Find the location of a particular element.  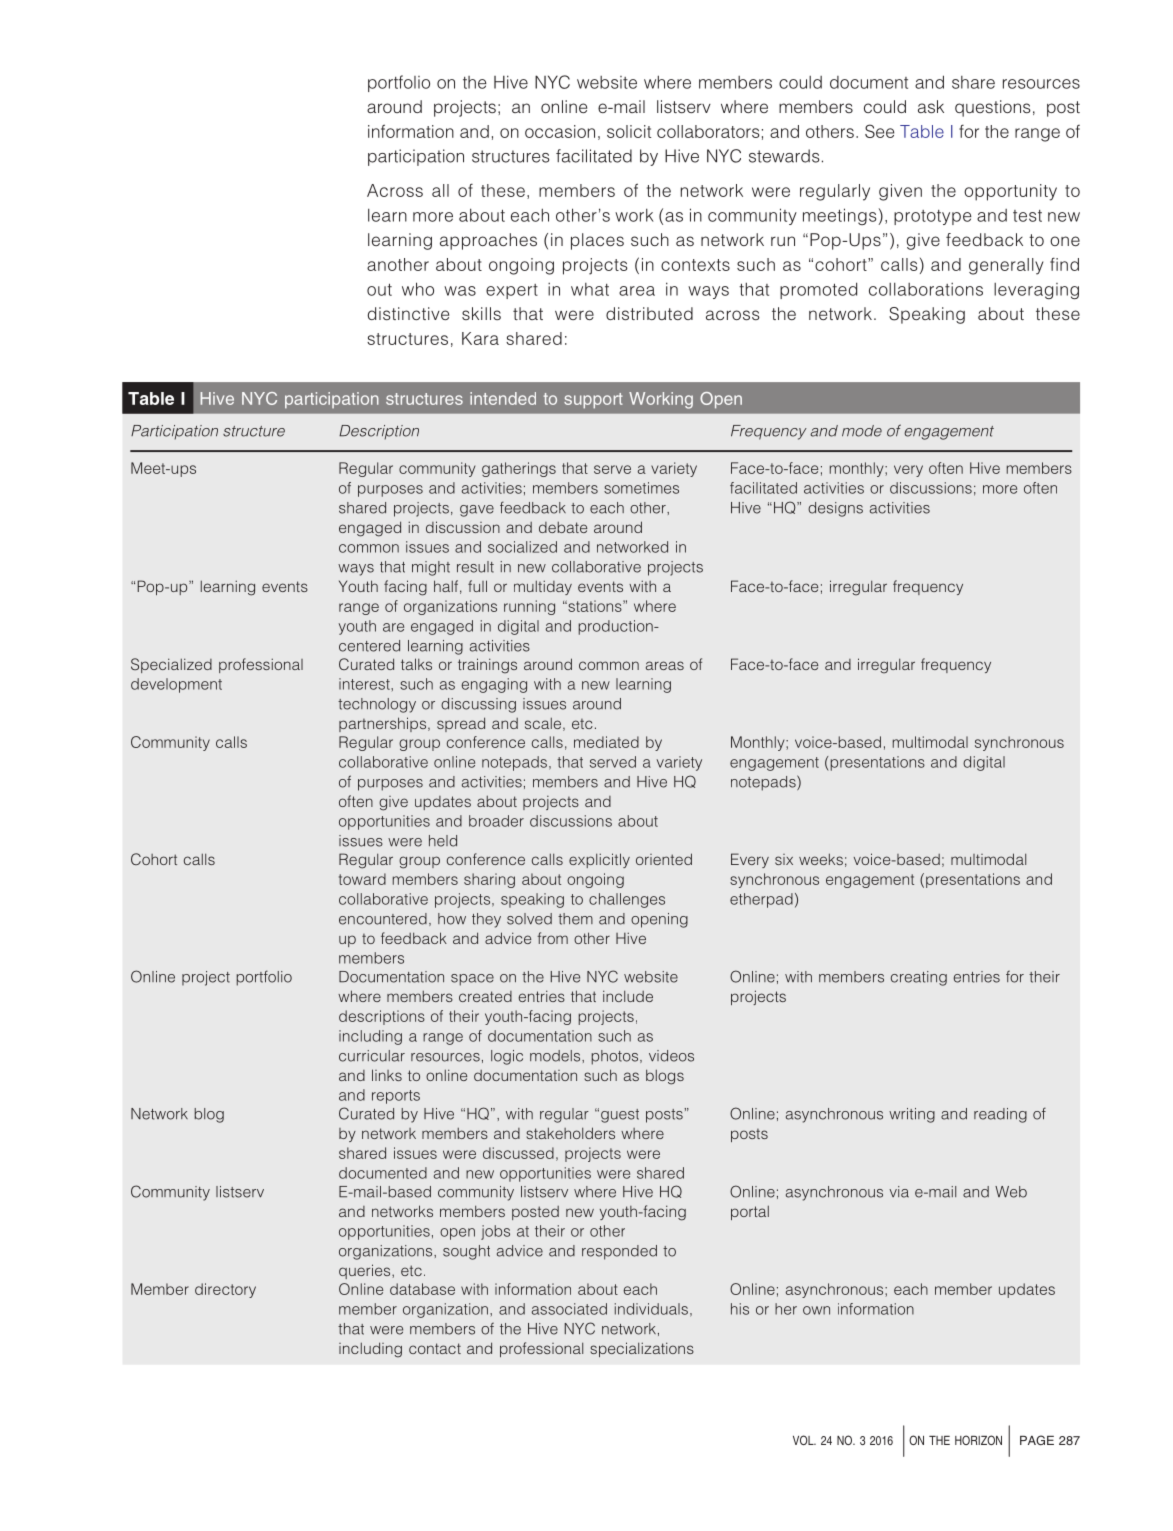

support is located at coordinates (593, 401).
